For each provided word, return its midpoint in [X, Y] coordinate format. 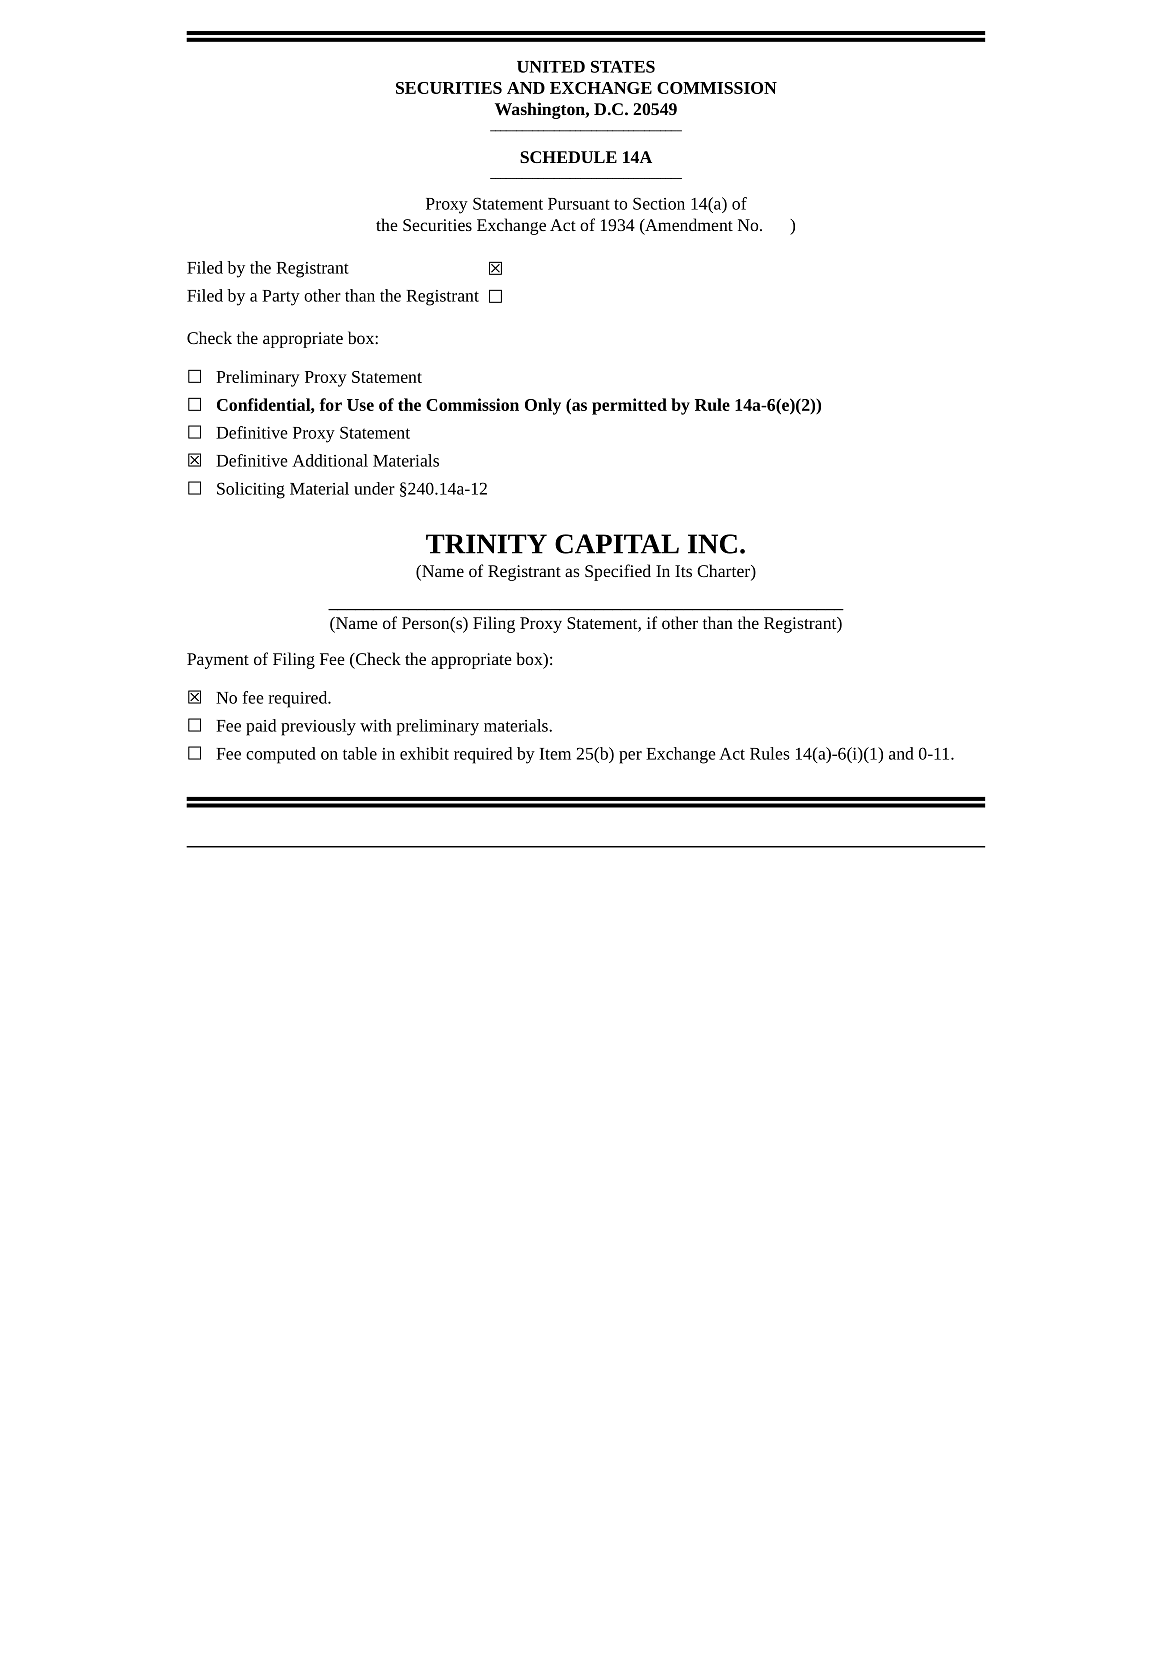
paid [261, 727]
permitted [629, 406]
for [331, 404]
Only [543, 406]
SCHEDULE [568, 157]
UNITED [551, 67]
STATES [623, 66]
